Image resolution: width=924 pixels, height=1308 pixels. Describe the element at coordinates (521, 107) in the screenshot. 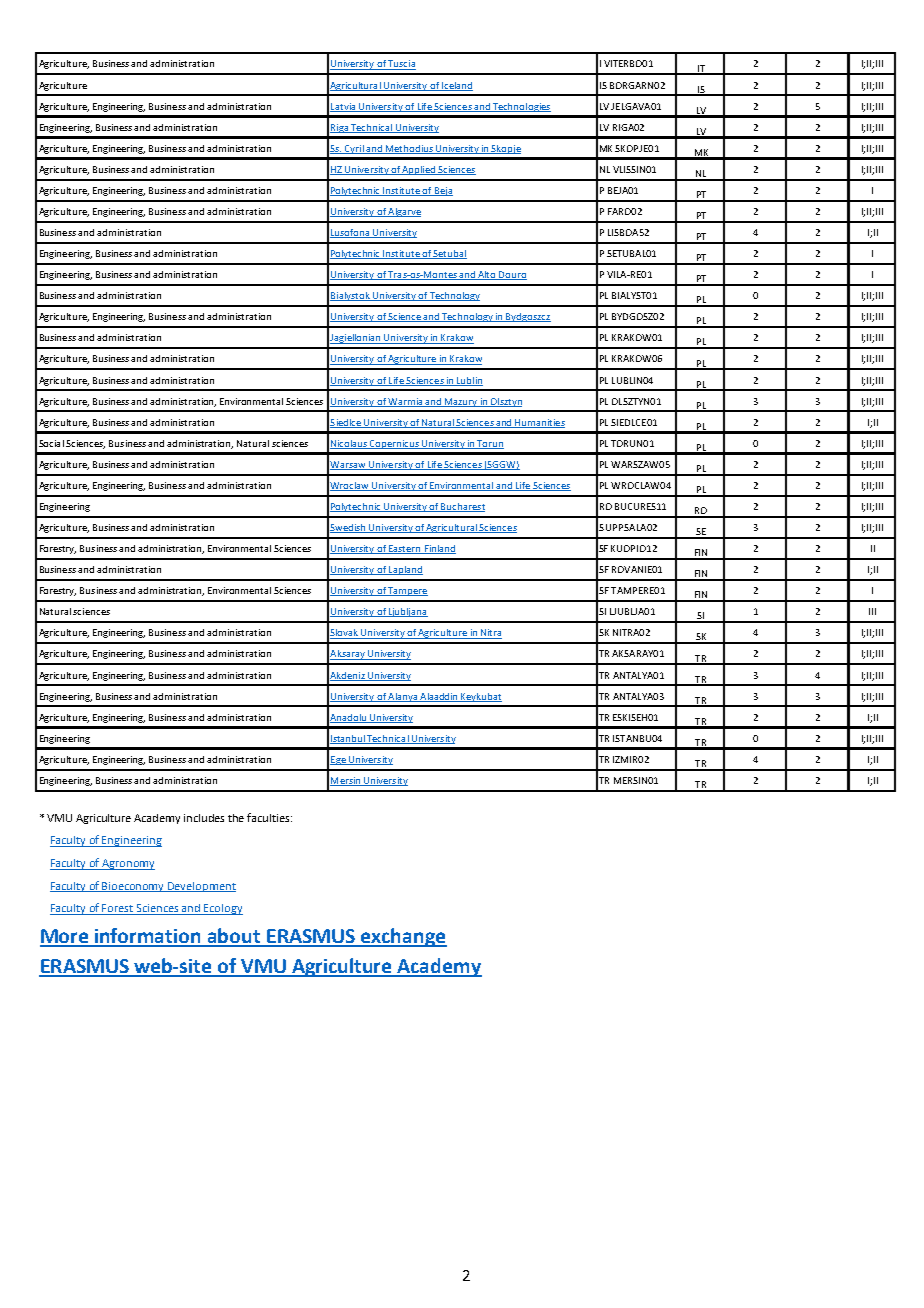

I see `Technologies` at that location.
